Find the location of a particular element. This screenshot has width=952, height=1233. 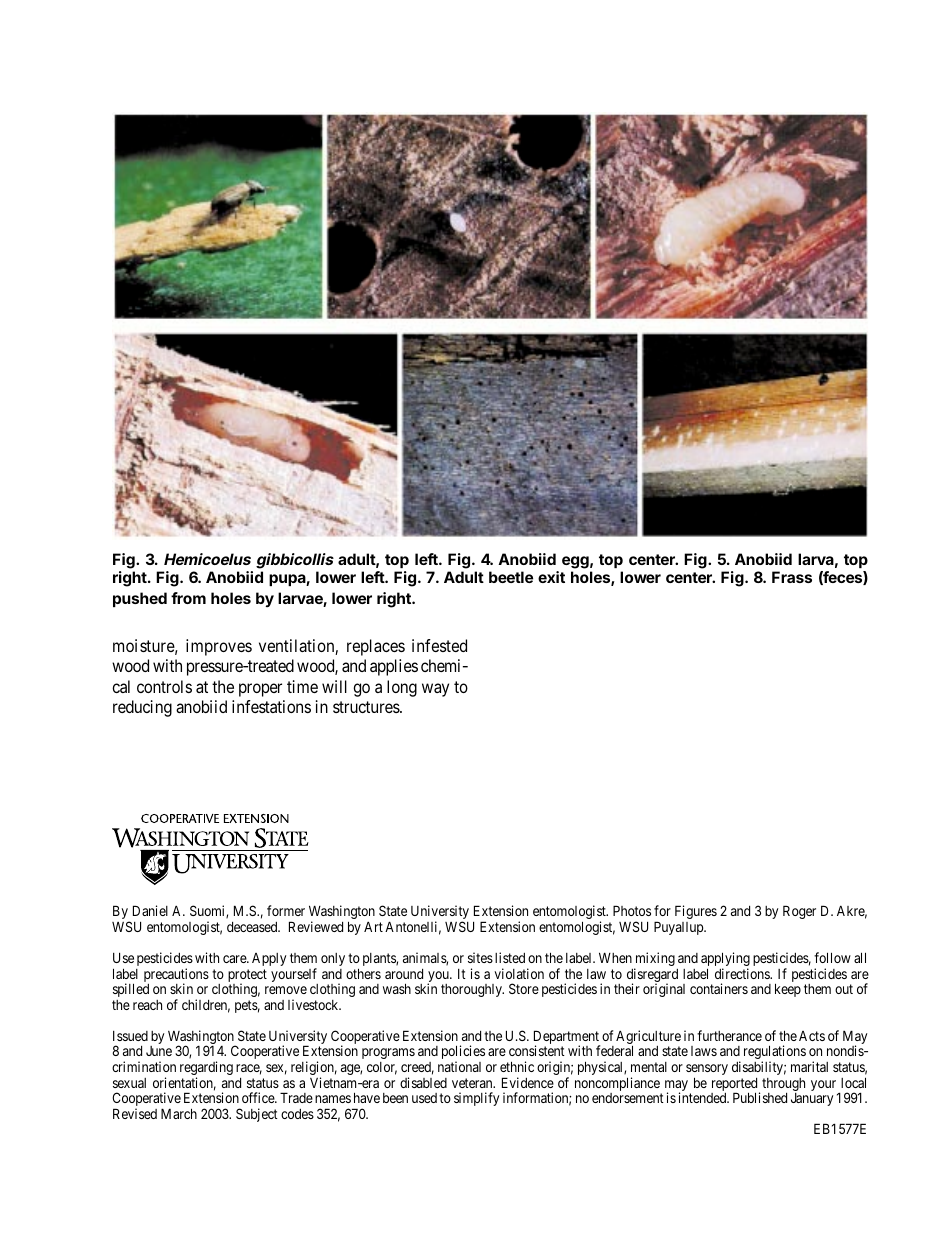

from is located at coordinates (188, 598).
